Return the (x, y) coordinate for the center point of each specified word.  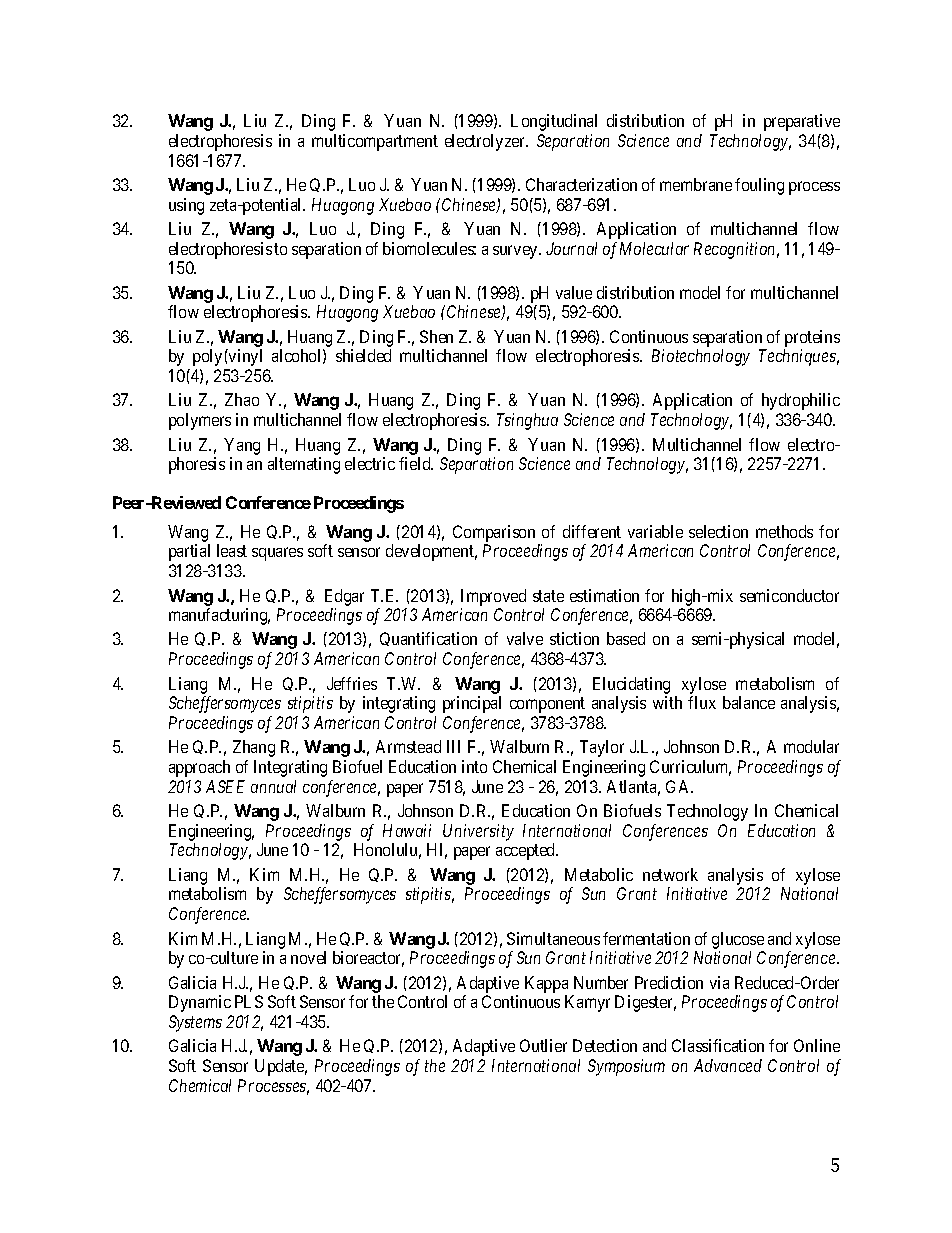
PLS (249, 1001)
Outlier (543, 1045)
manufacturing (219, 616)
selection (718, 531)
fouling (759, 186)
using (186, 206)
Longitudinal (554, 122)
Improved (493, 597)
